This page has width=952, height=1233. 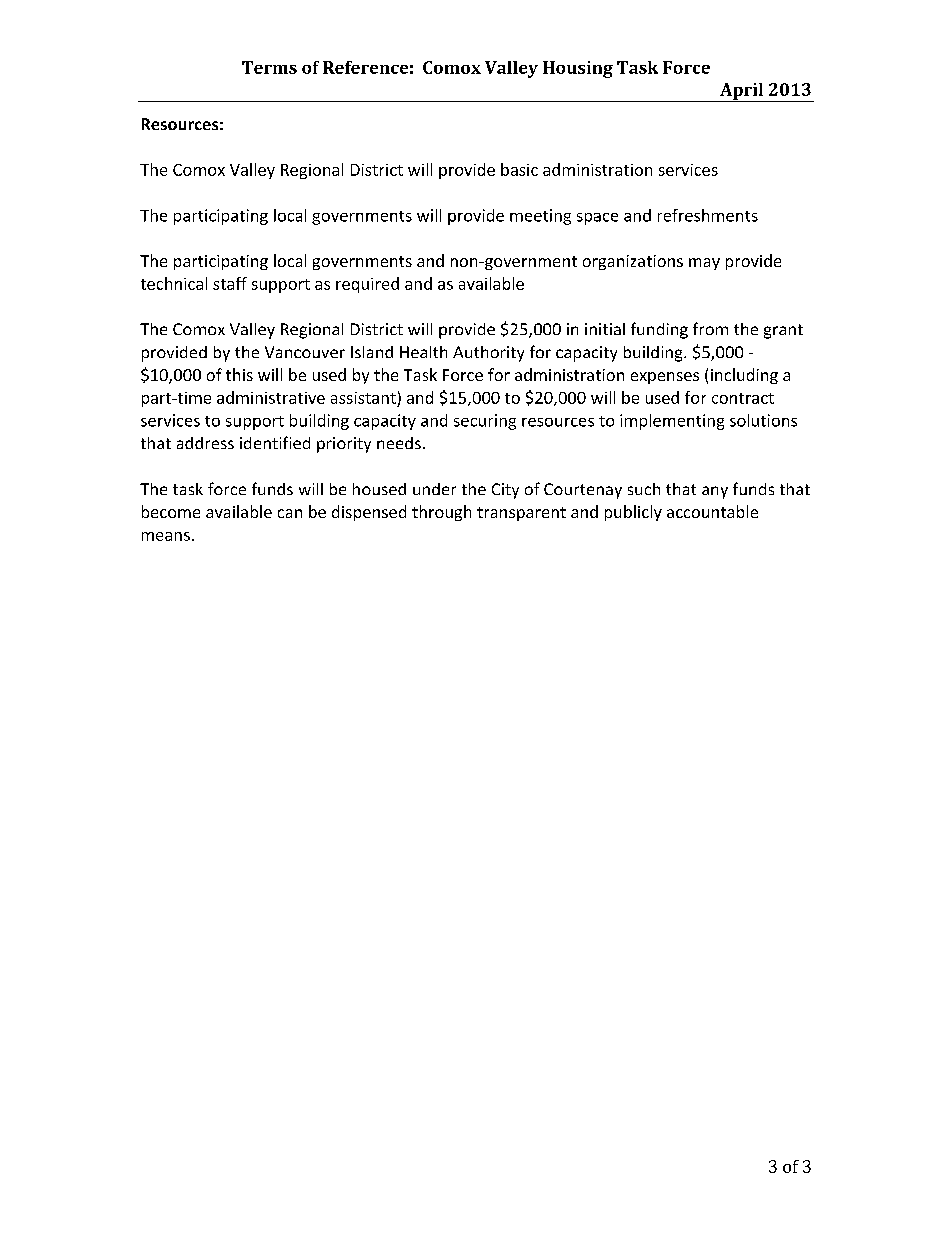 I want to click on Authority, so click(x=488, y=354).
